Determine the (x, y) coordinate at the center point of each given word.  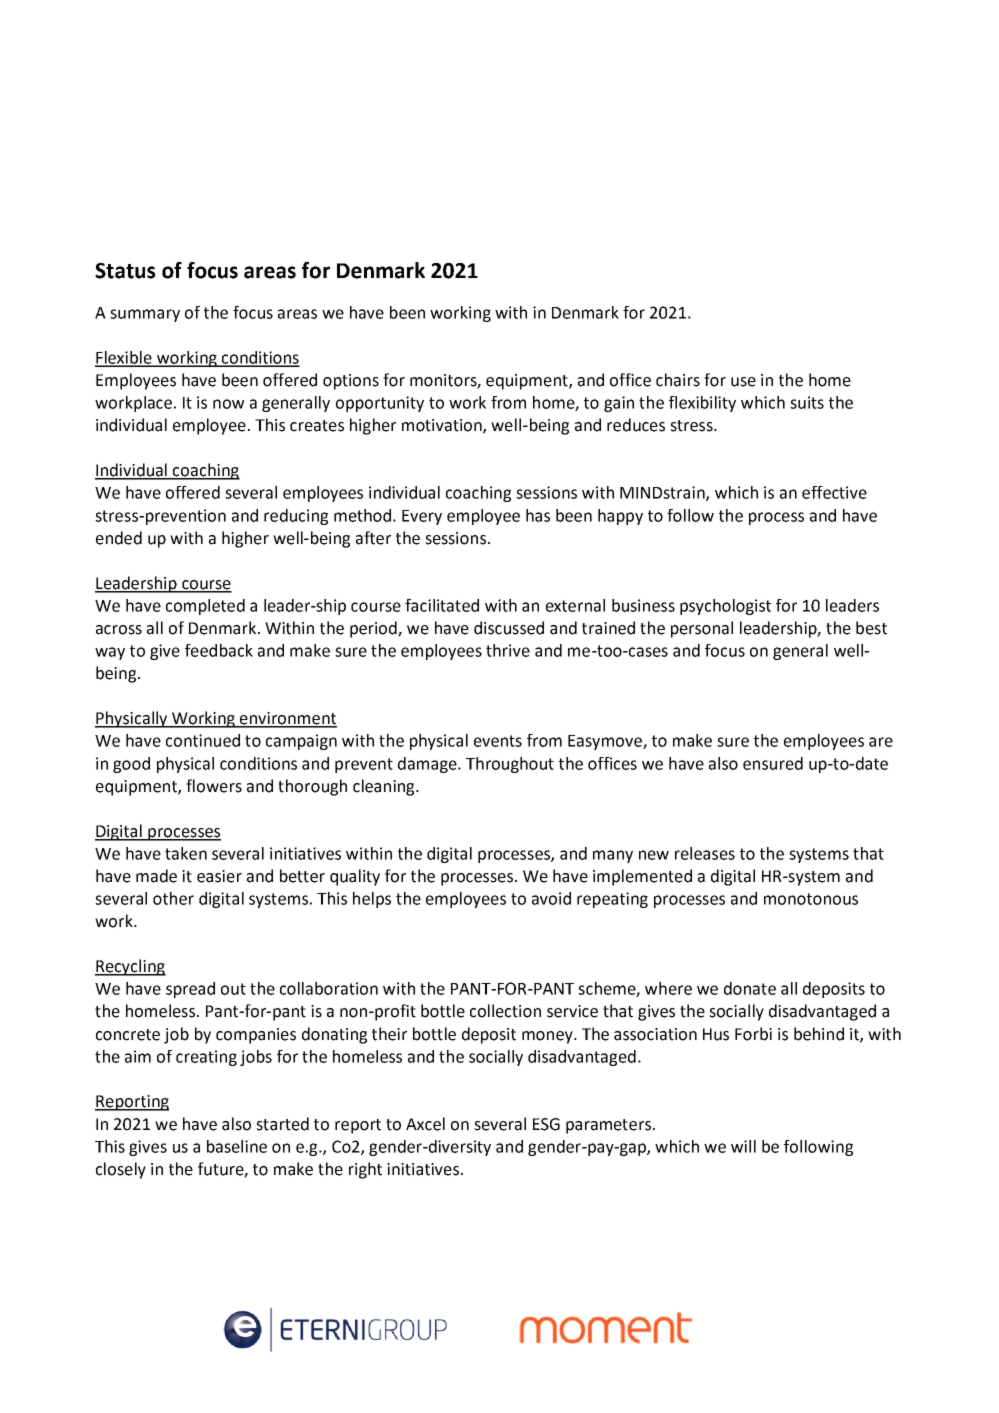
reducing (296, 517)
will (743, 1146)
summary (145, 315)
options (351, 382)
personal (702, 629)
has (538, 515)
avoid (551, 898)
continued (203, 740)
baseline (237, 1146)
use (743, 382)
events (498, 741)
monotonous (811, 899)
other (173, 898)
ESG (546, 1124)
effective (834, 492)
